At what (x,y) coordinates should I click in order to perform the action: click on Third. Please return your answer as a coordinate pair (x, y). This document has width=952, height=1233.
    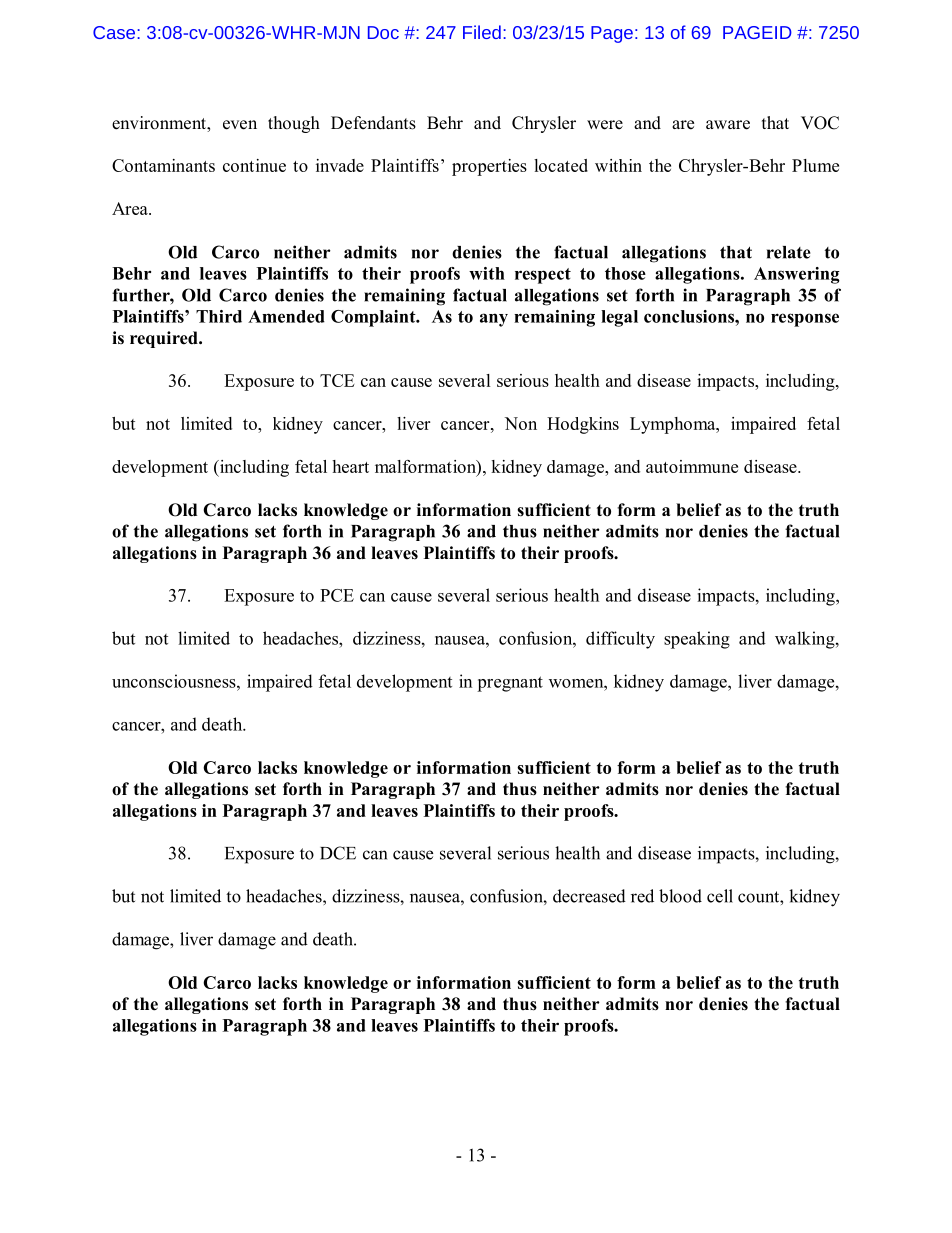
    Looking at the image, I should click on (219, 316).
